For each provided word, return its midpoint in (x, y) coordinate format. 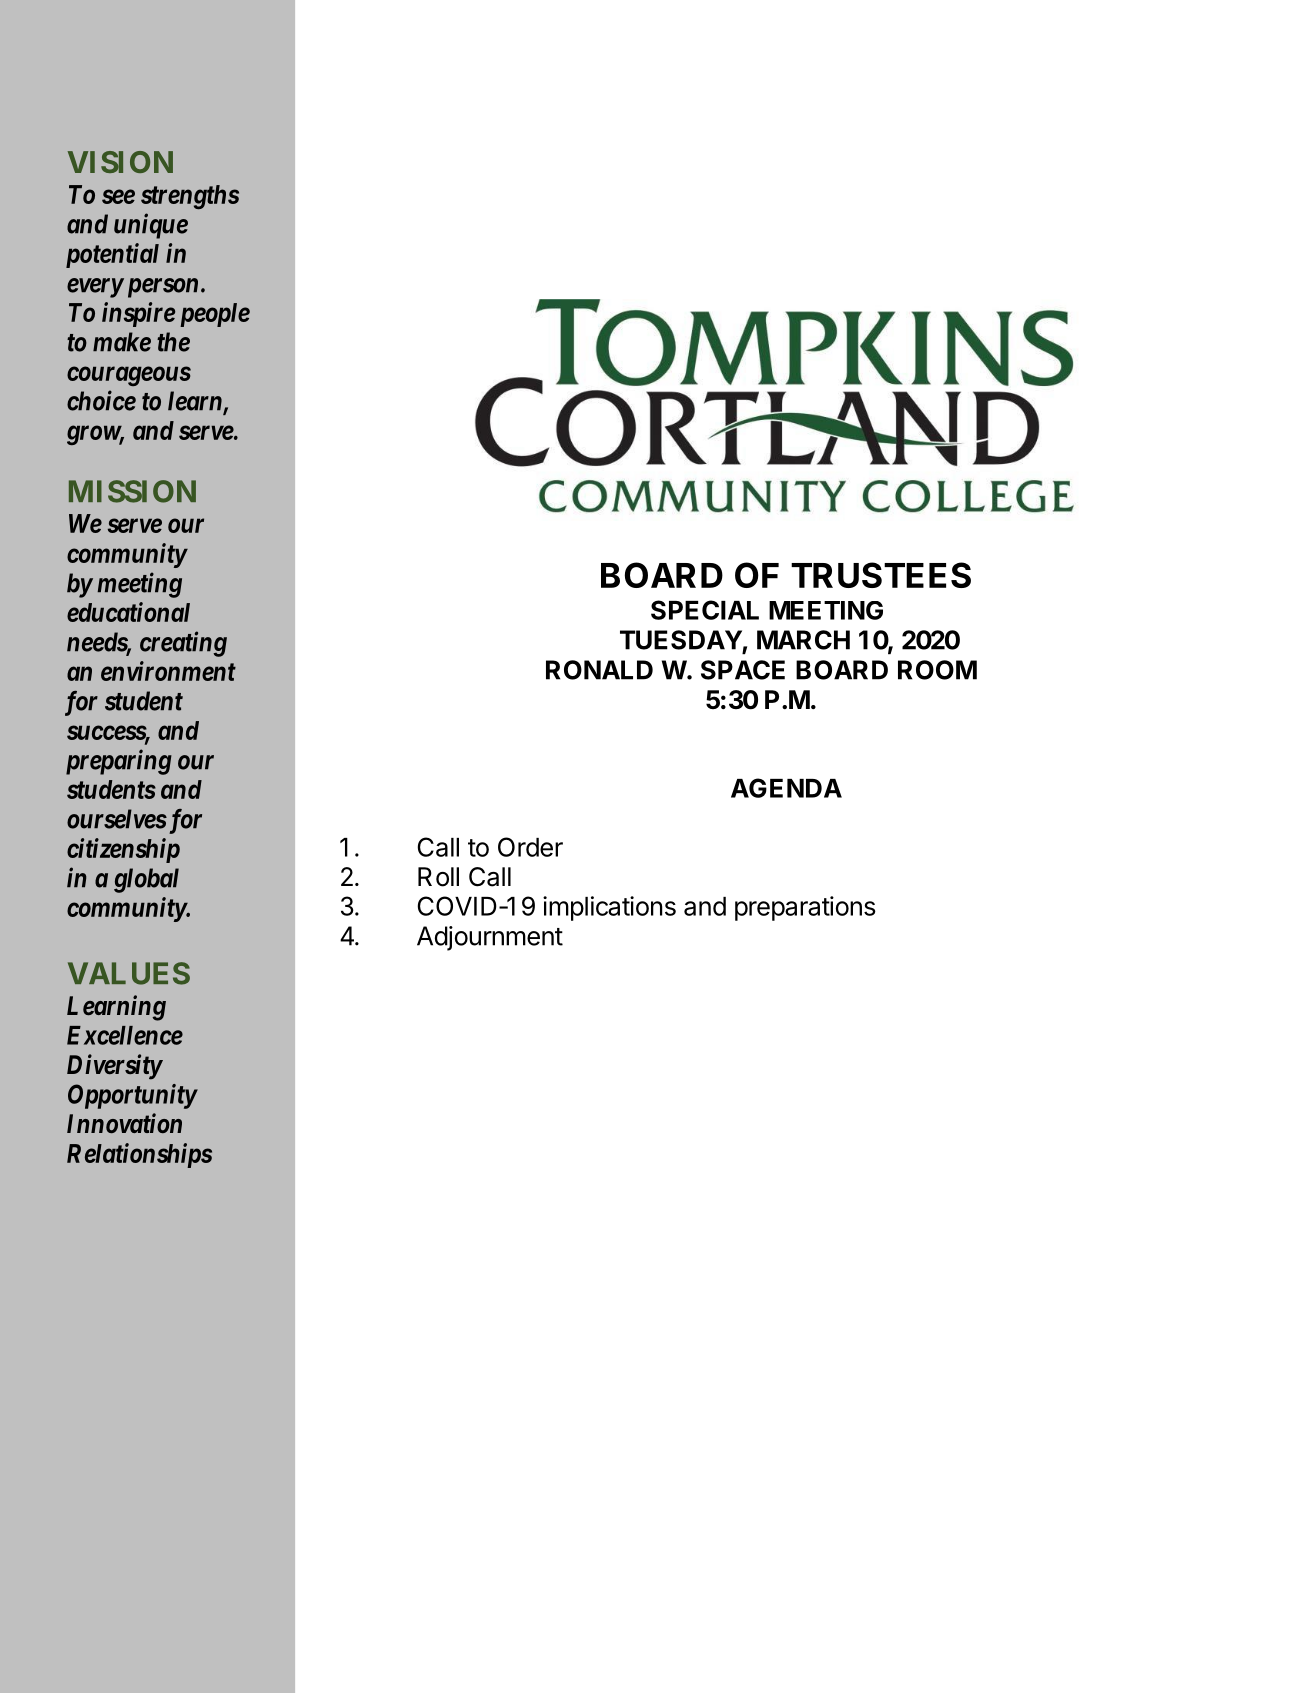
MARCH (803, 640)
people (215, 315)
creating (183, 644)
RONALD (599, 670)
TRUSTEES (881, 575)
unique (151, 226)
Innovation (124, 1123)
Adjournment (490, 938)
